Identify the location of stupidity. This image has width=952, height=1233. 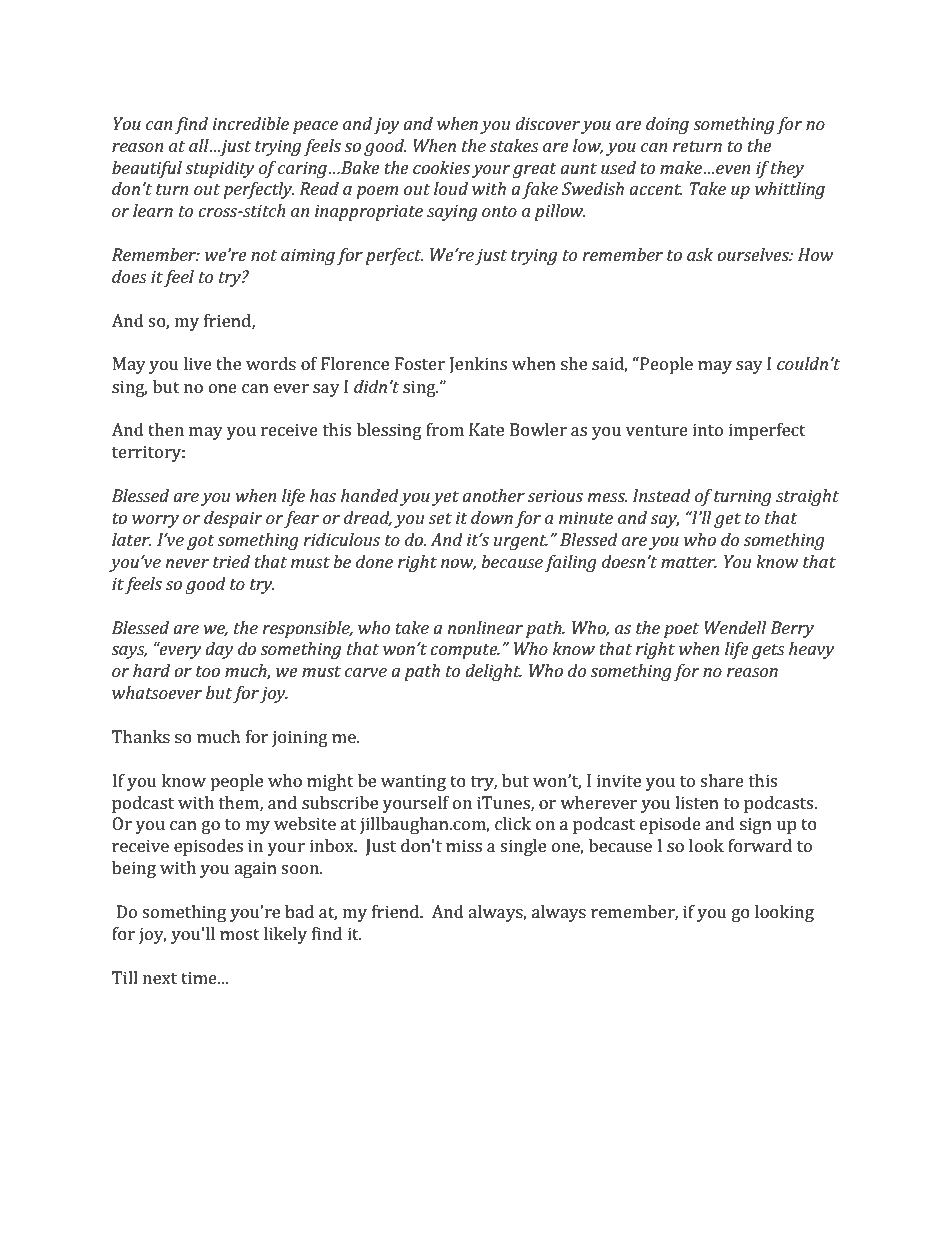
(219, 169).
